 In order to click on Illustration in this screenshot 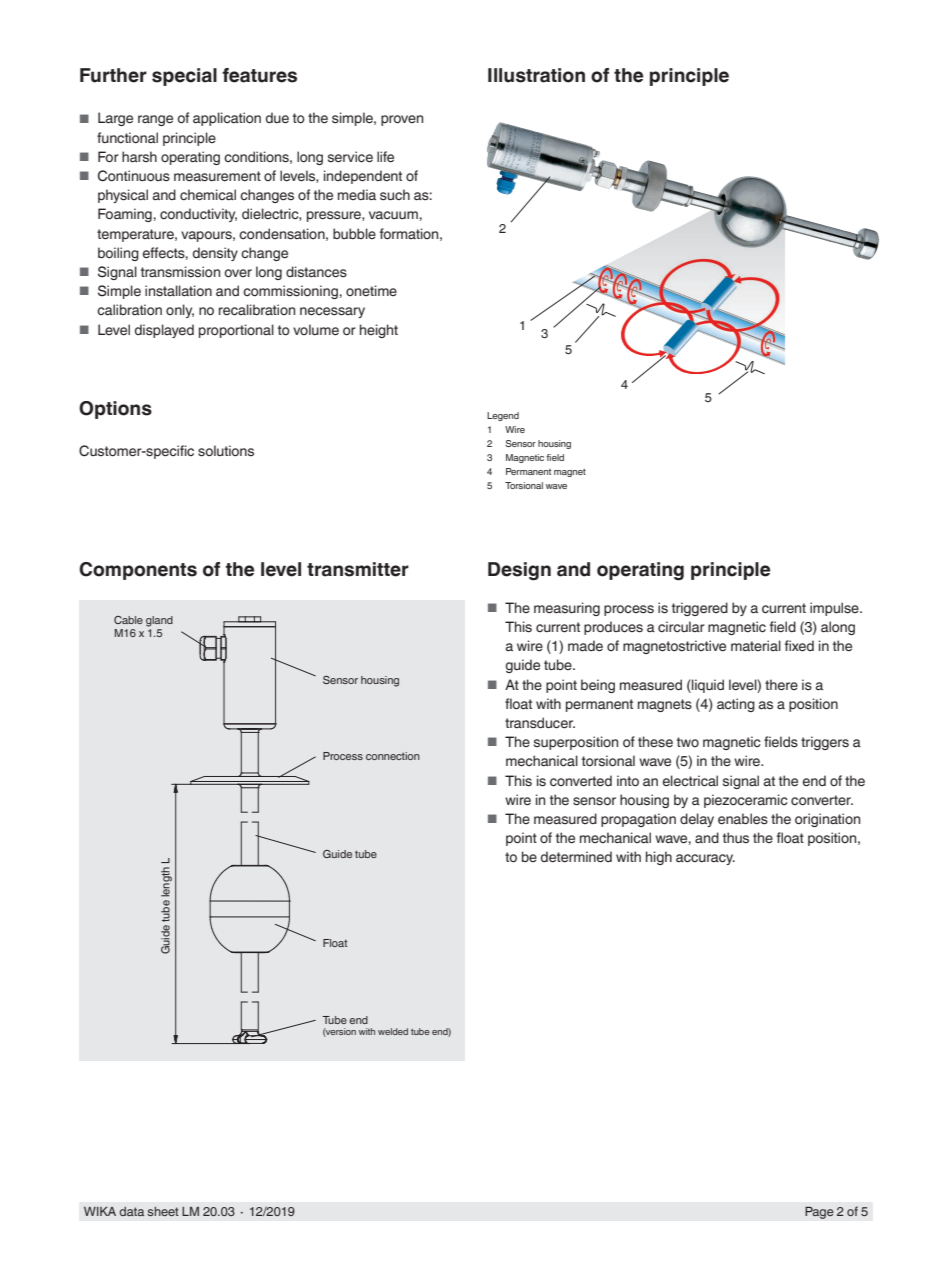, I will do `click(536, 75)`.
